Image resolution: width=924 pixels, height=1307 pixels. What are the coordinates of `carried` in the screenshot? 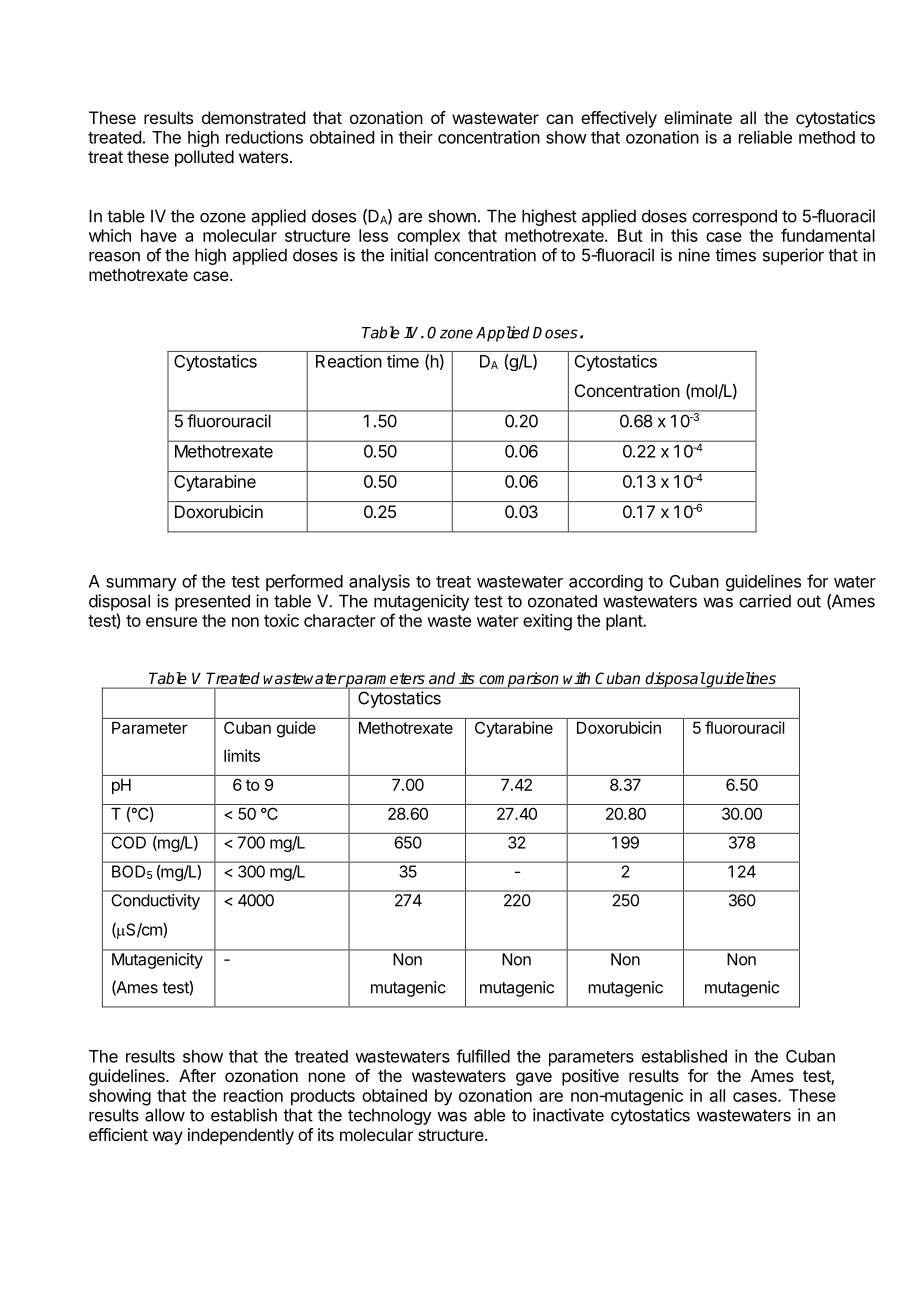 It's located at (765, 601).
